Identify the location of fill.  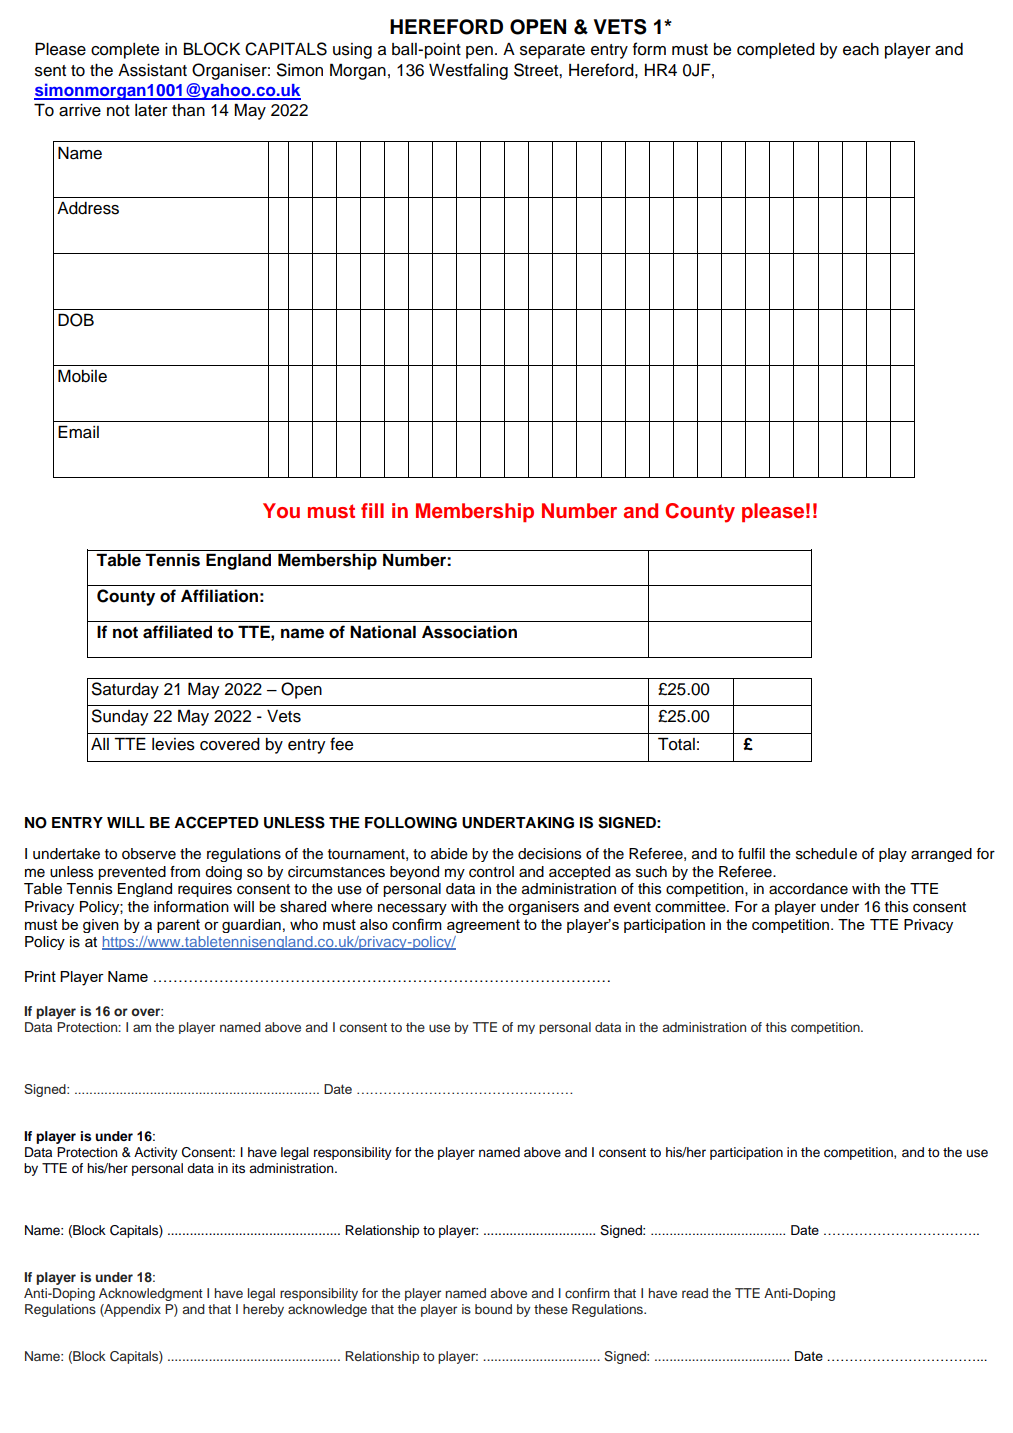
(372, 510).
